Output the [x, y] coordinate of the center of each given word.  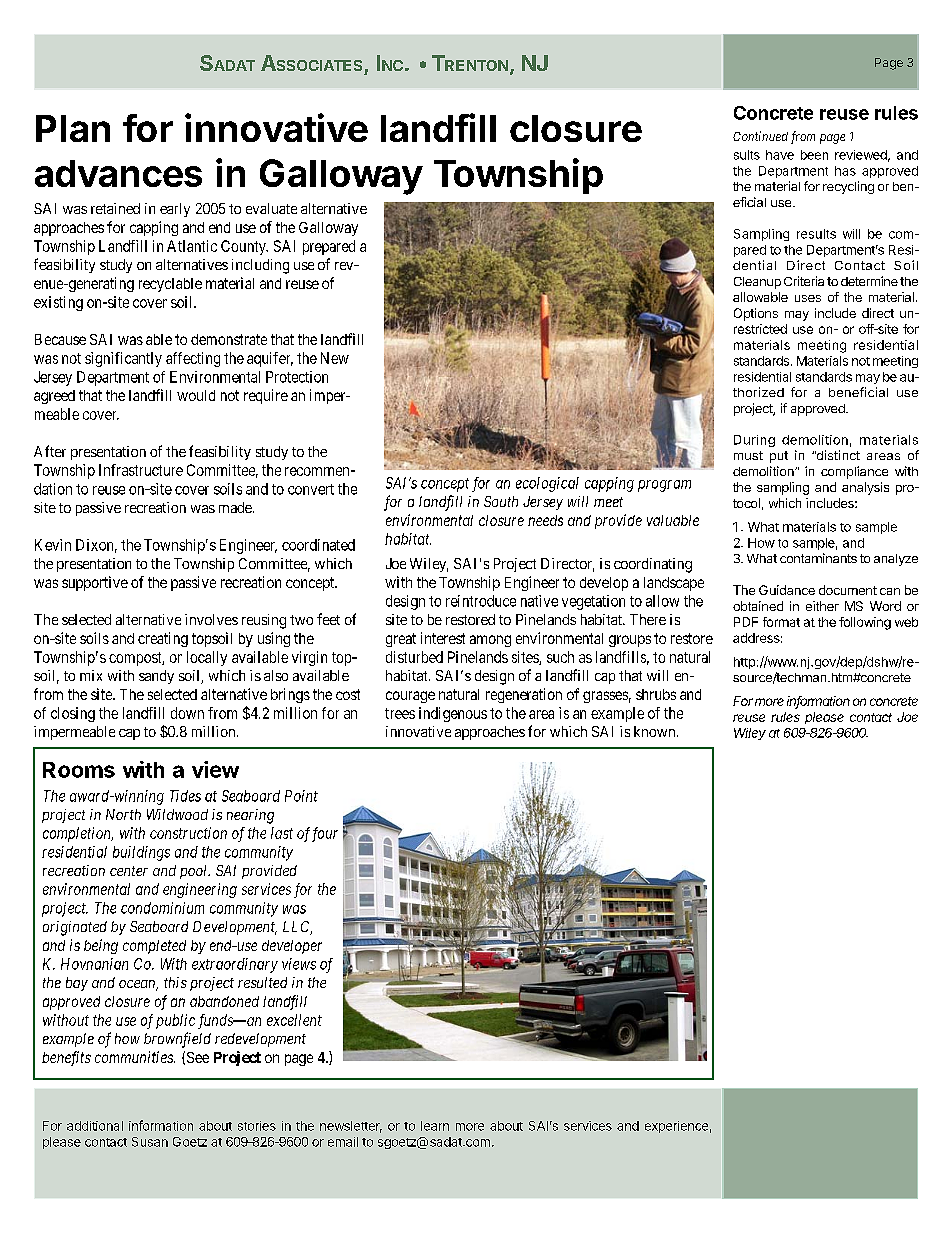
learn [435, 1126]
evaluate [271, 208]
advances [118, 173]
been [814, 155]
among [490, 641]
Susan [150, 1142]
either [822, 606]
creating [163, 639]
